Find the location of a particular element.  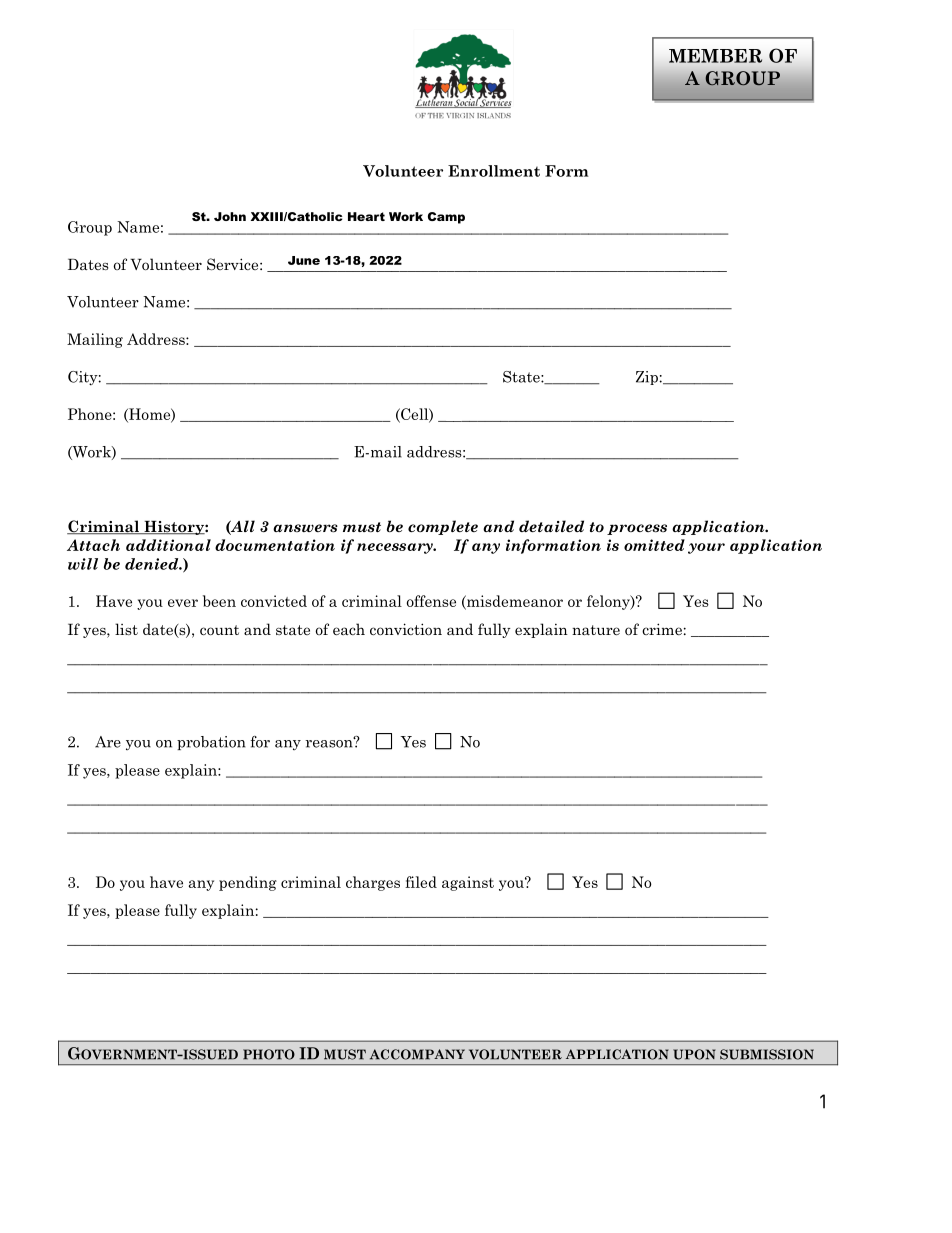

additional is located at coordinates (168, 545).
